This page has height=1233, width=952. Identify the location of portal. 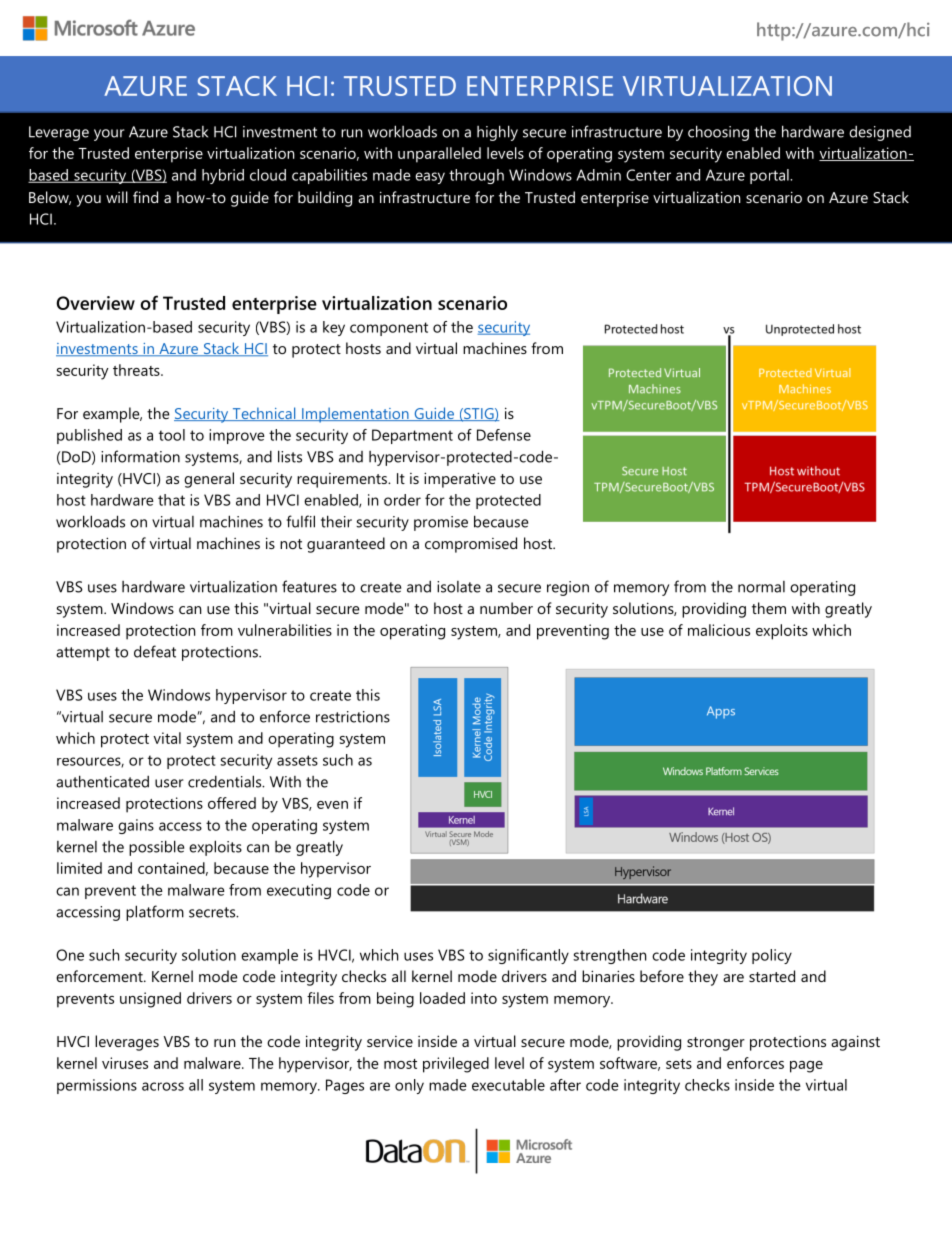
(770, 176).
